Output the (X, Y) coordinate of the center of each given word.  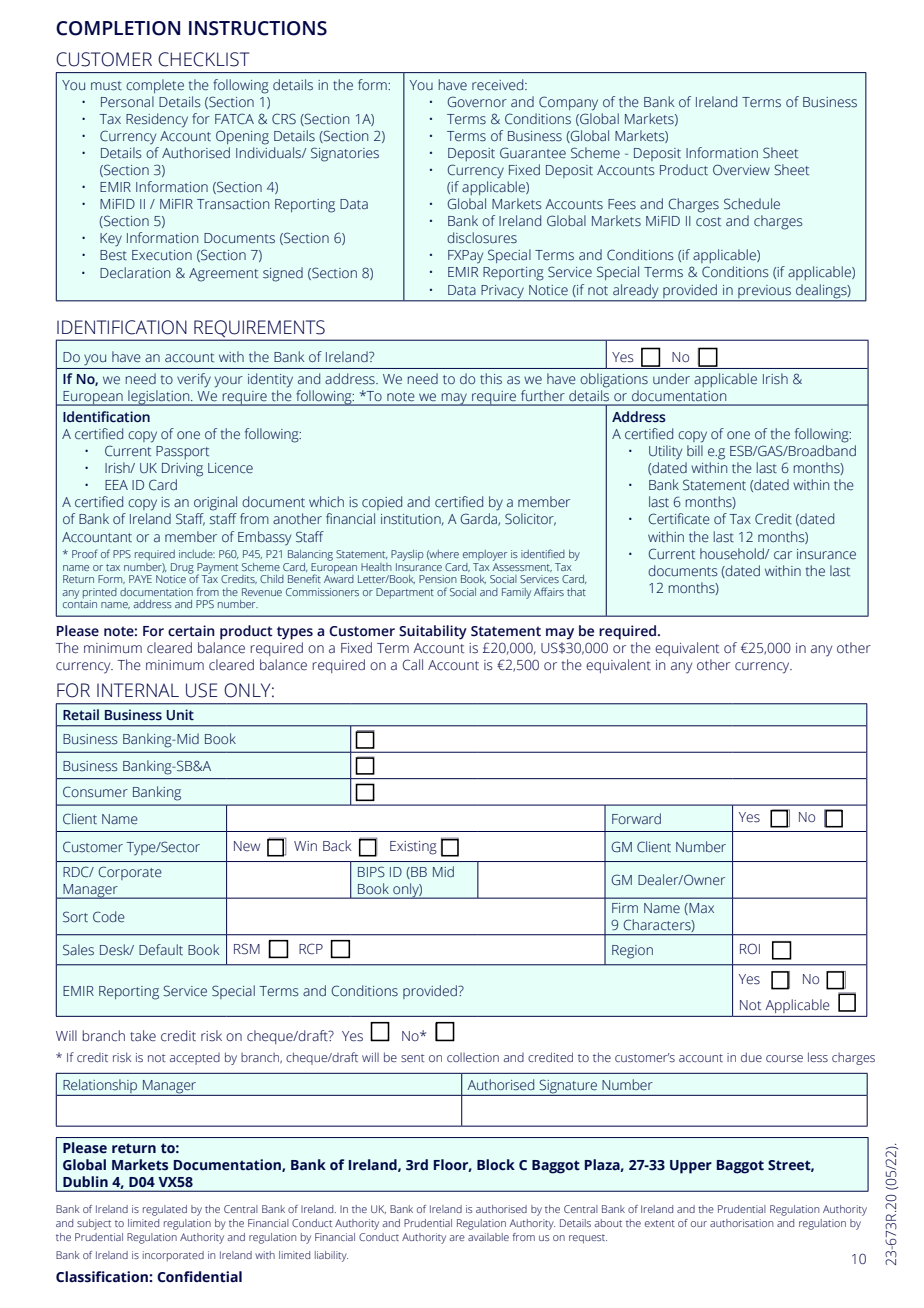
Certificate (679, 519)
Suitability (433, 632)
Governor (477, 101)
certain (191, 631)
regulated (165, 1210)
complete (155, 86)
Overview (741, 170)
